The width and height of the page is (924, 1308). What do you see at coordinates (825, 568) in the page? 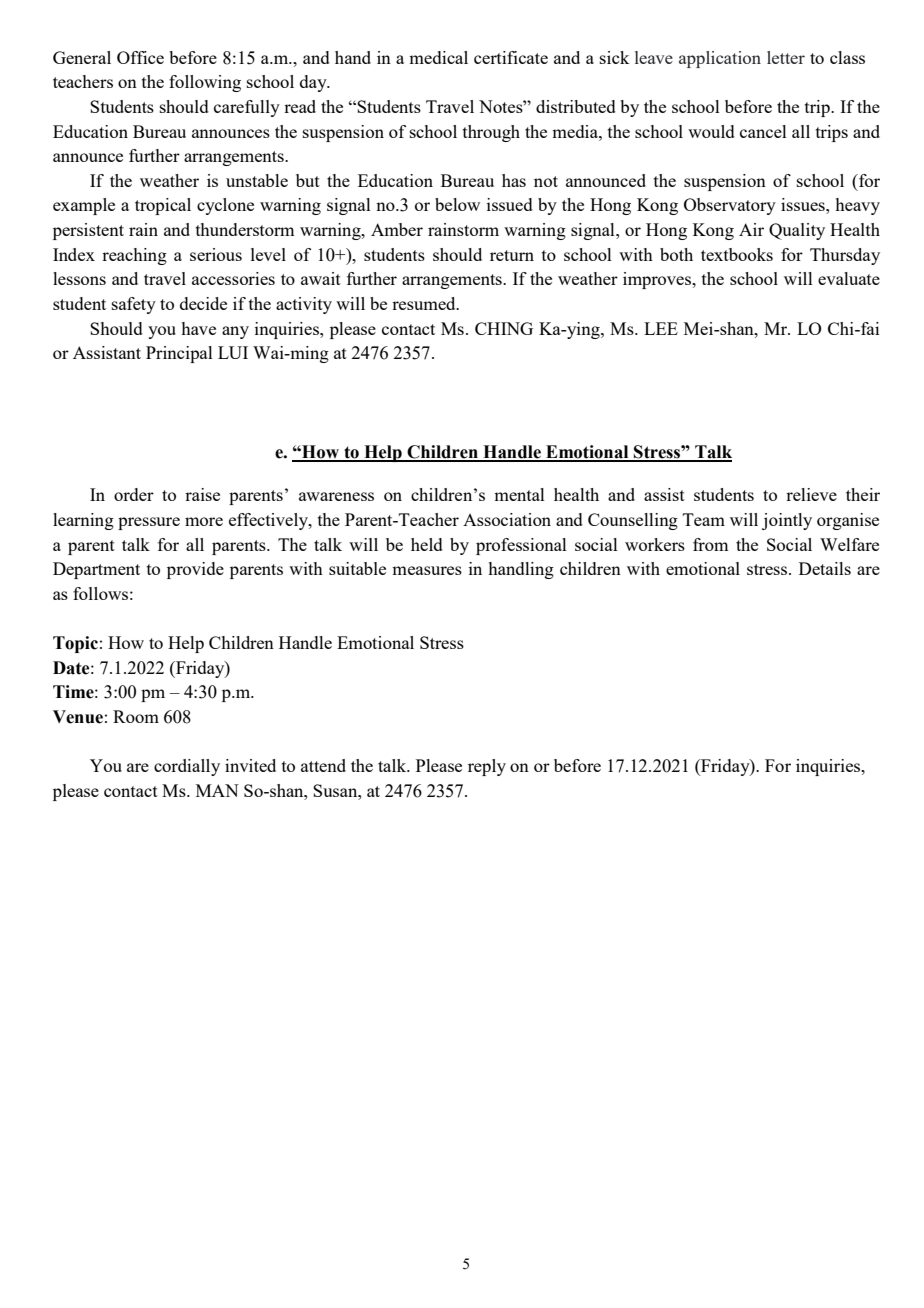
I see `Details` at bounding box center [825, 568].
